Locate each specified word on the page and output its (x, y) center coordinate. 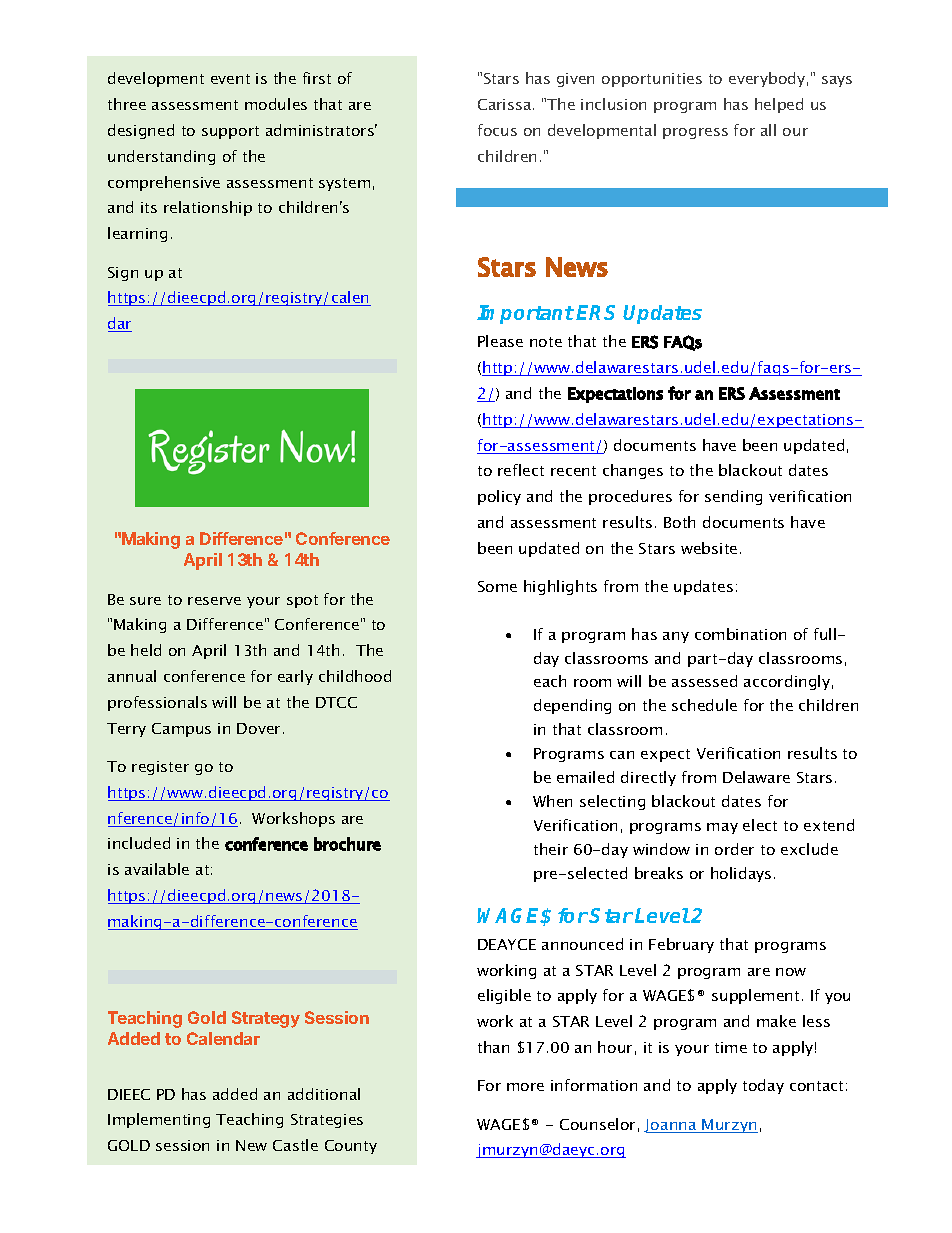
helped (779, 105)
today (763, 1086)
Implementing (159, 1120)
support (230, 132)
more (525, 1087)
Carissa (506, 104)
